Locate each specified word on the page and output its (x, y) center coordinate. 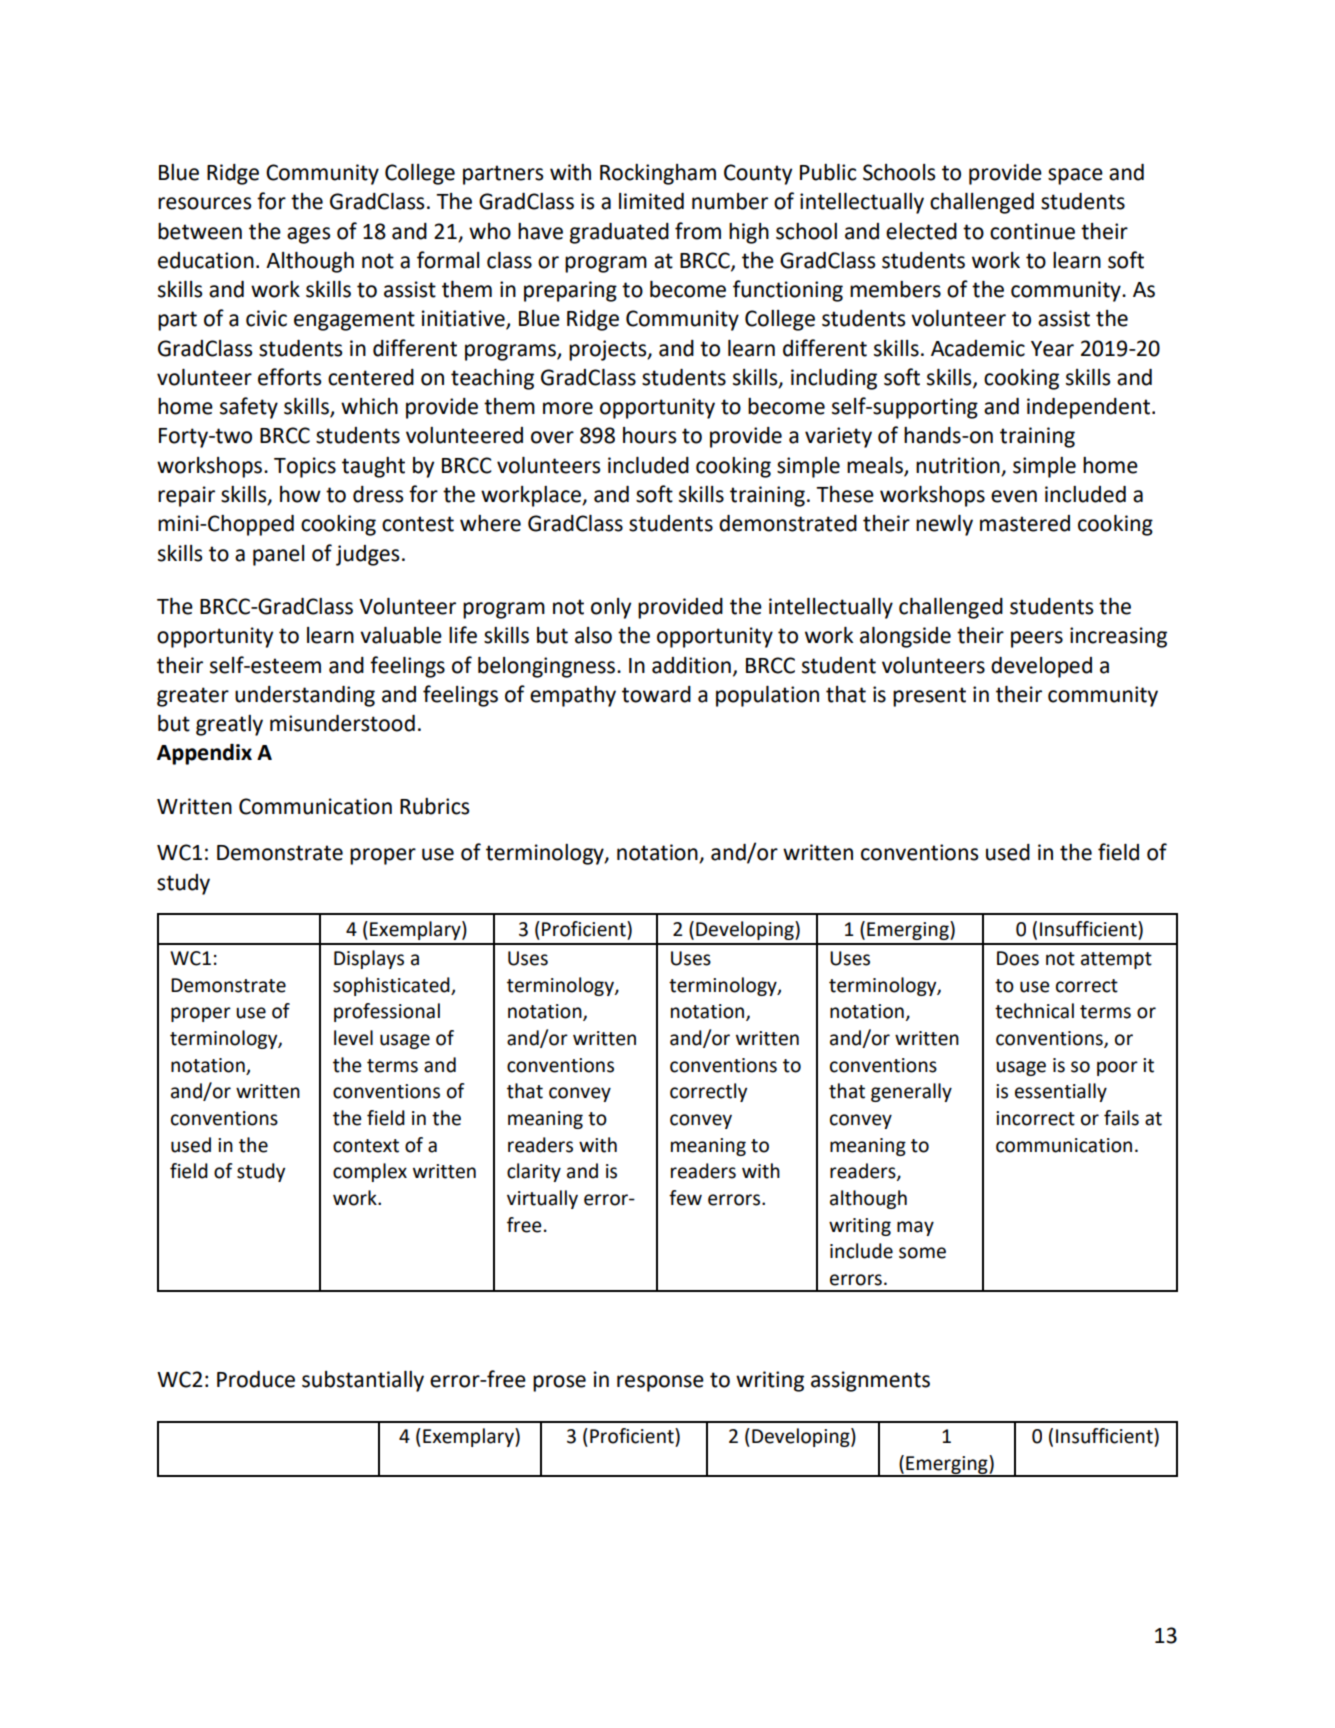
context (366, 1146)
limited (651, 201)
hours (649, 435)
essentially (1061, 1092)
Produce (256, 1379)
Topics (305, 467)
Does (1018, 958)
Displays (369, 959)
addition (691, 665)
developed (1041, 667)
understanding (305, 696)
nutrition (958, 465)
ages (308, 235)
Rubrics (434, 806)
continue (1032, 231)
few (685, 1198)
